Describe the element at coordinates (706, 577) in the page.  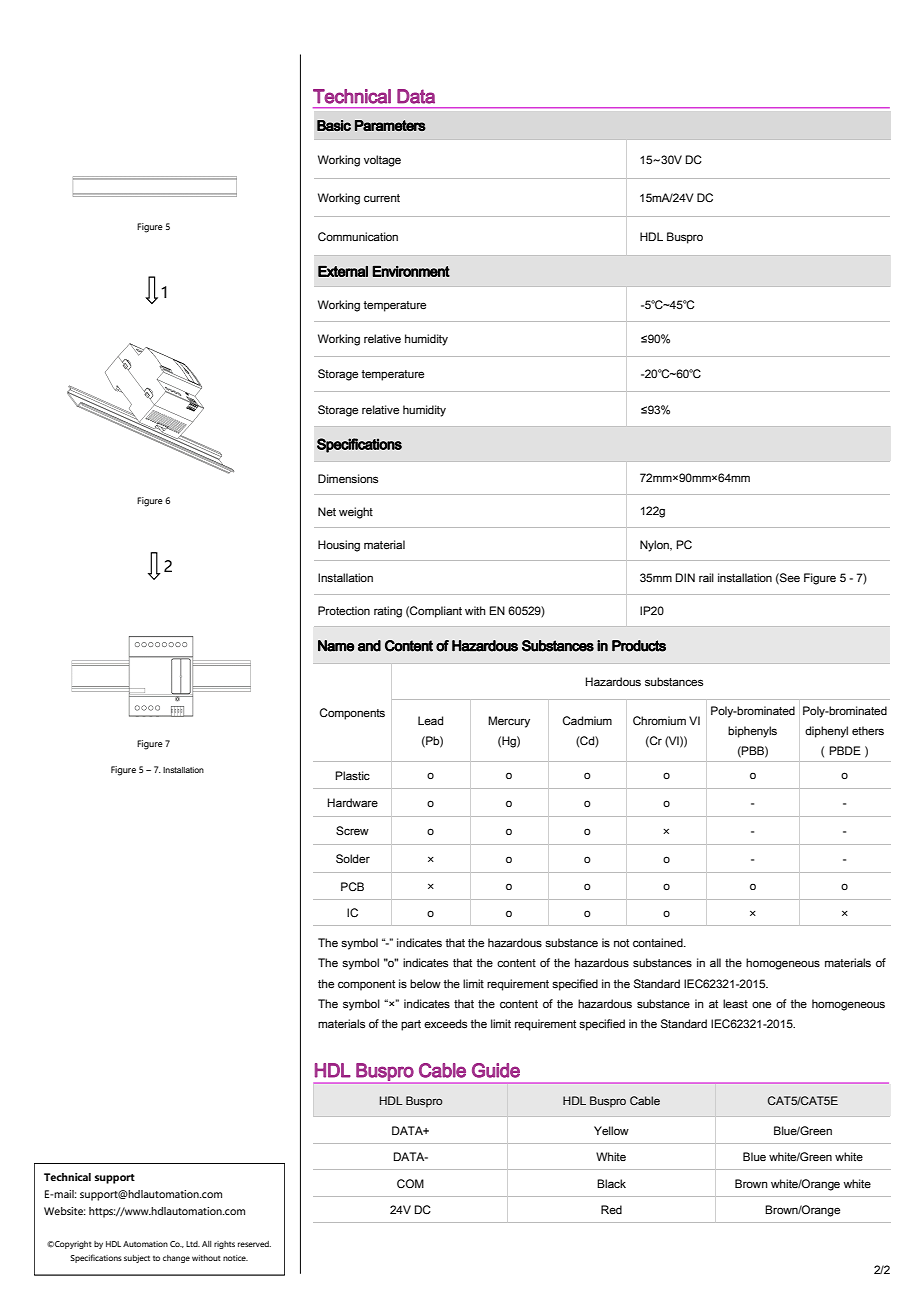
I see `rail` at that location.
